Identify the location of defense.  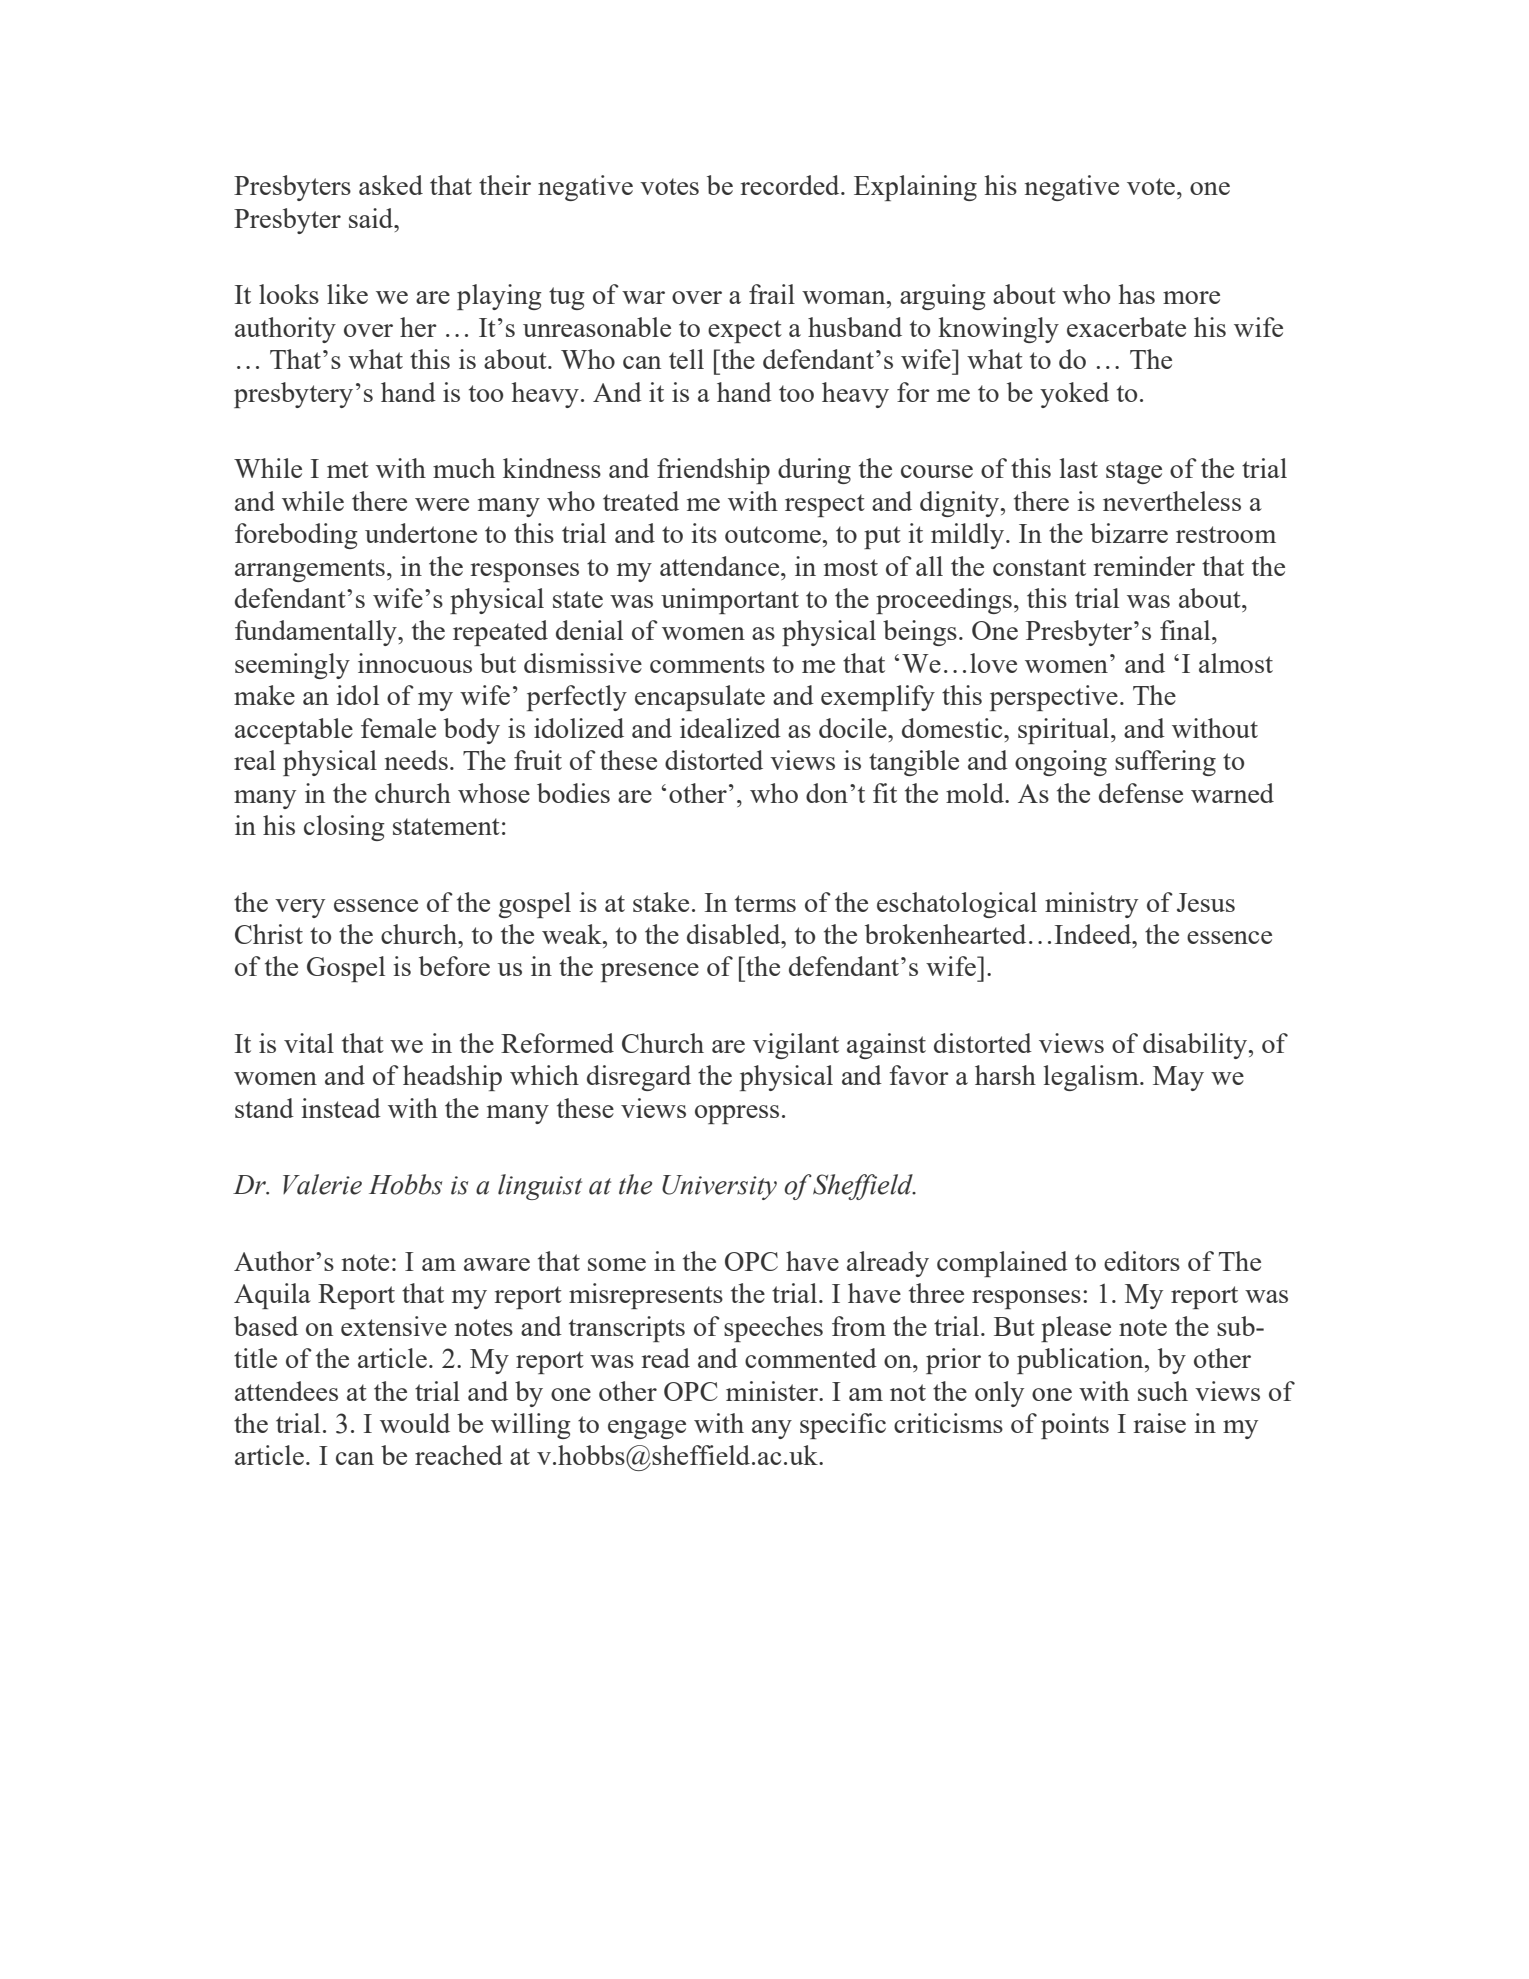
(1141, 793).
